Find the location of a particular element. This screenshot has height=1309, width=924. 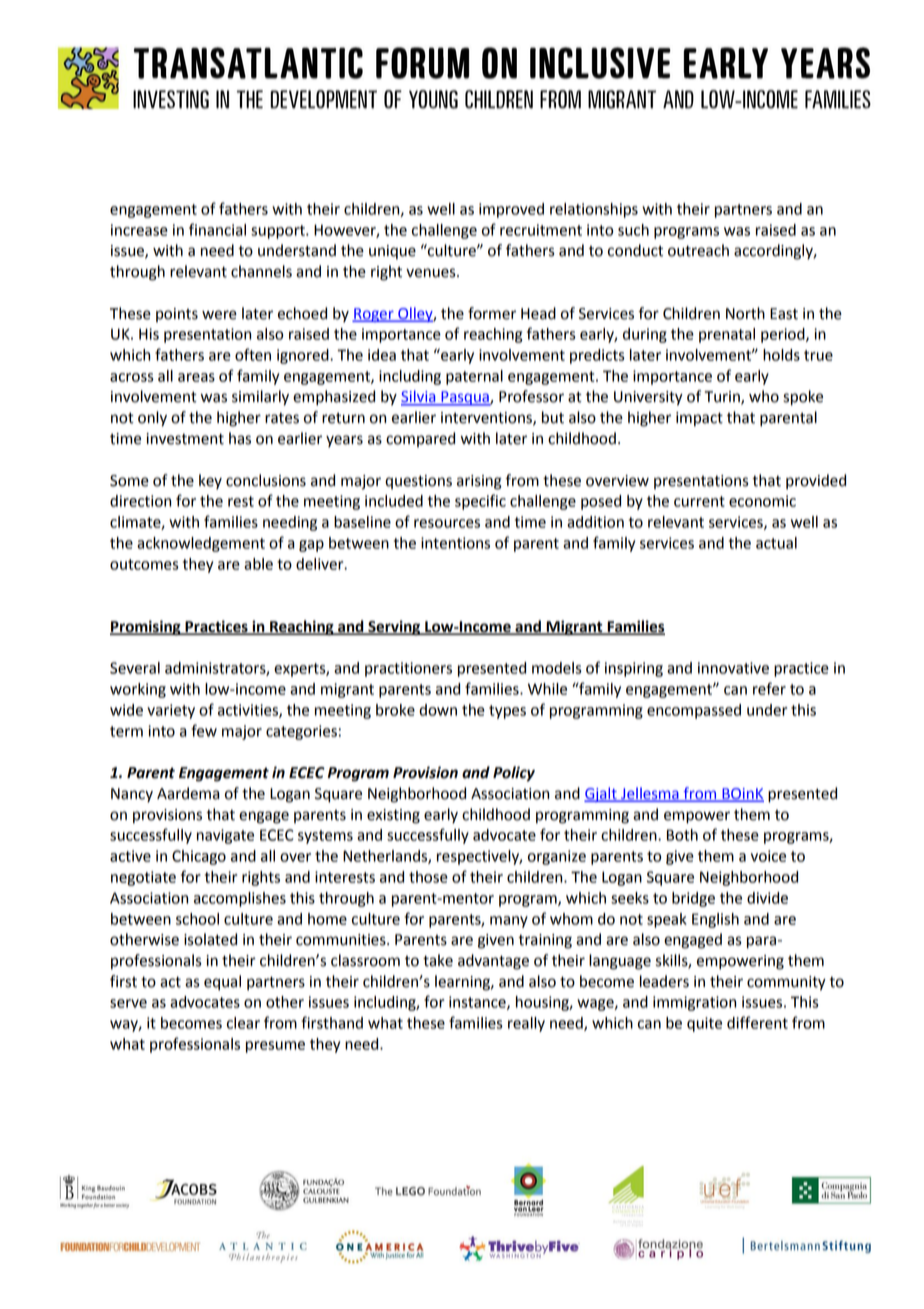

impact is located at coordinates (699, 419).
